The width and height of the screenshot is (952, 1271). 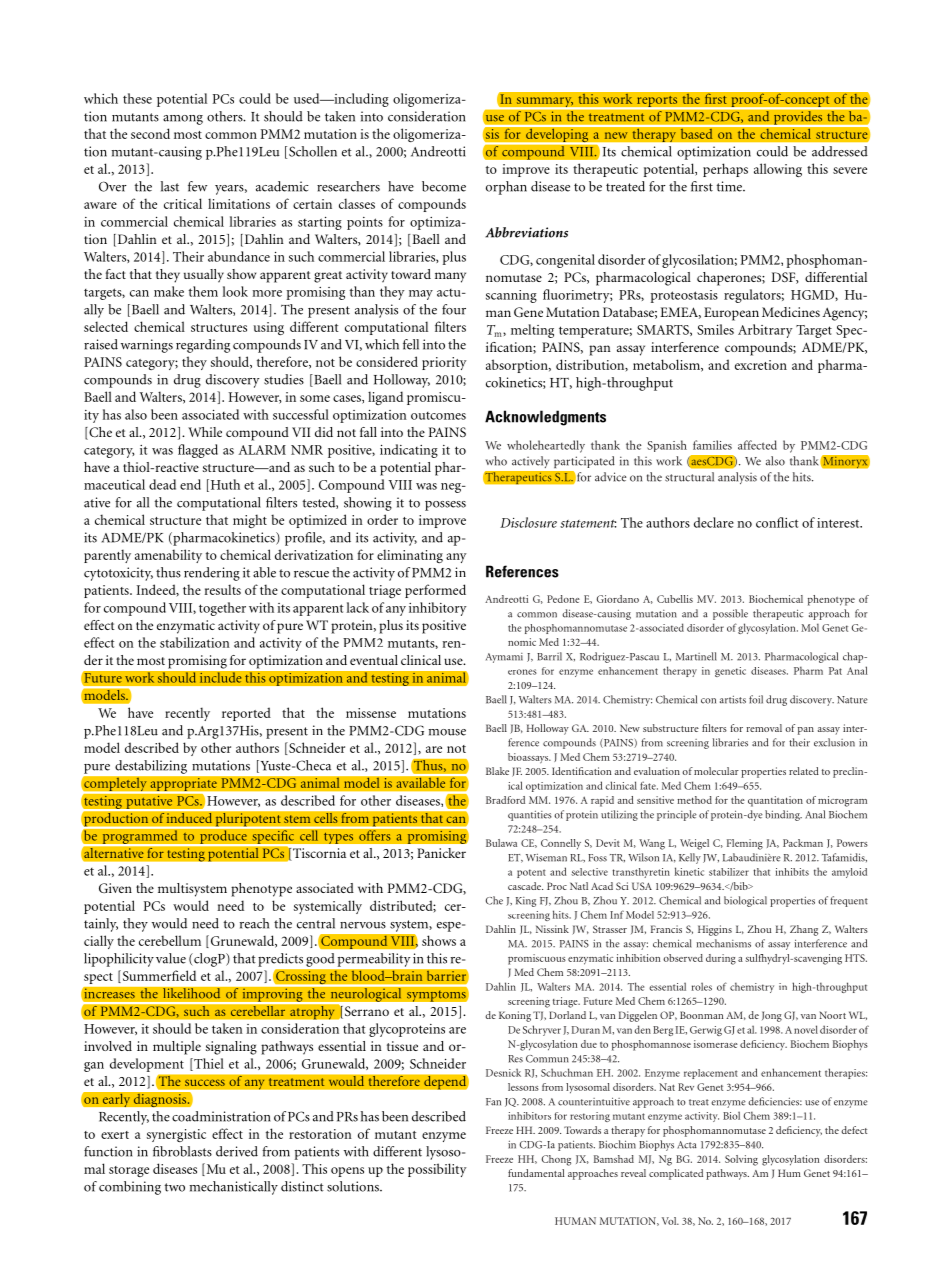 I want to click on together, so click(x=222, y=609).
